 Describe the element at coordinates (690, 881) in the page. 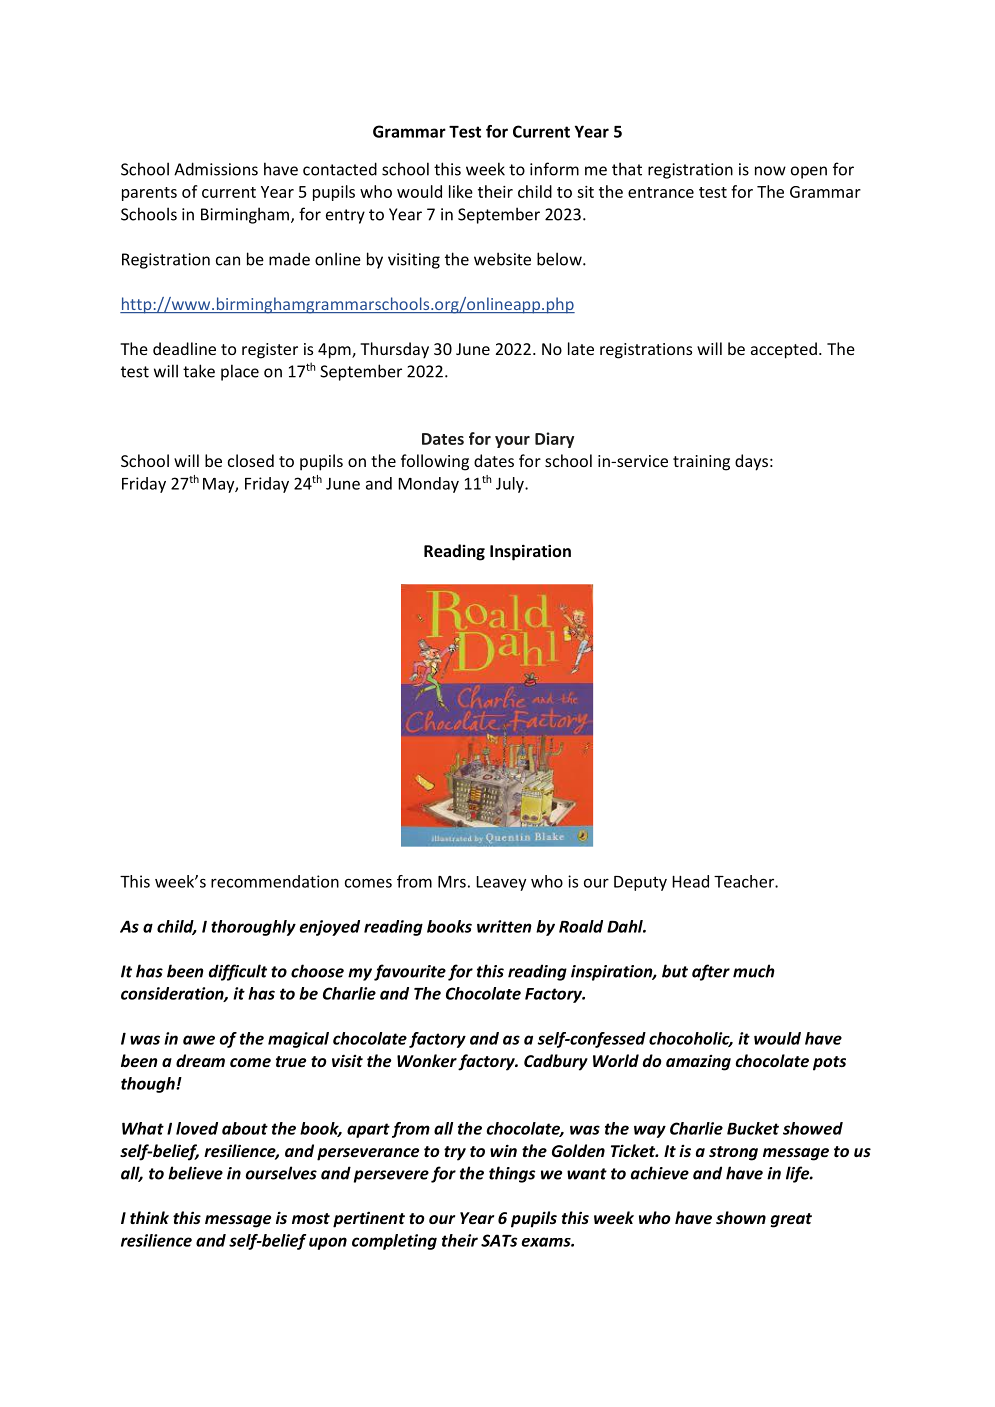

I see `Head` at that location.
